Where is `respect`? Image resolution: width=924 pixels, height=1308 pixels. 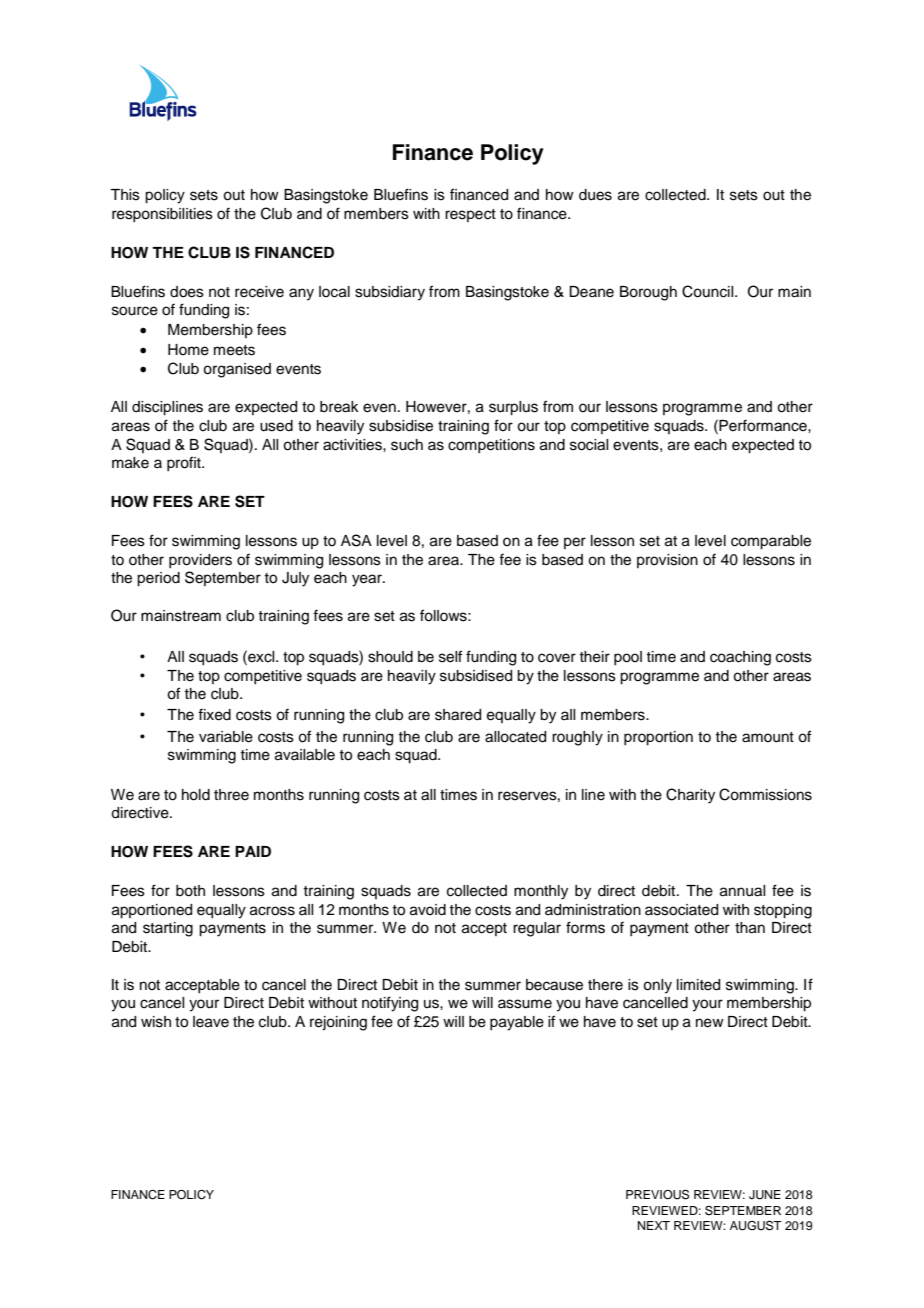 respect is located at coordinates (470, 215).
